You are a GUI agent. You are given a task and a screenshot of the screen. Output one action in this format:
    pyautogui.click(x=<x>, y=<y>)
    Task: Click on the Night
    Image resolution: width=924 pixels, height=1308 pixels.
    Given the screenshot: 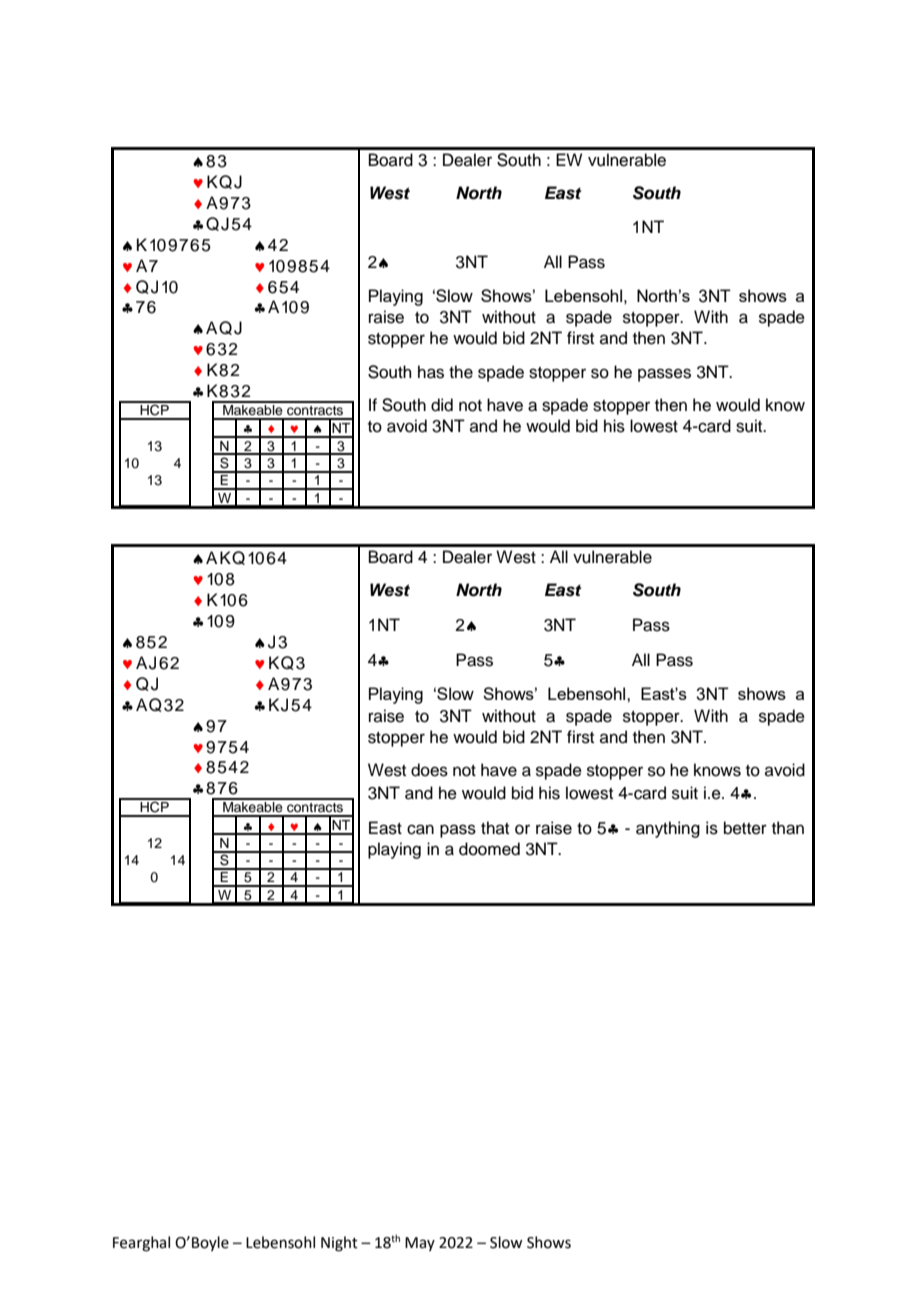 What is the action you would take?
    pyautogui.click(x=339, y=1244)
